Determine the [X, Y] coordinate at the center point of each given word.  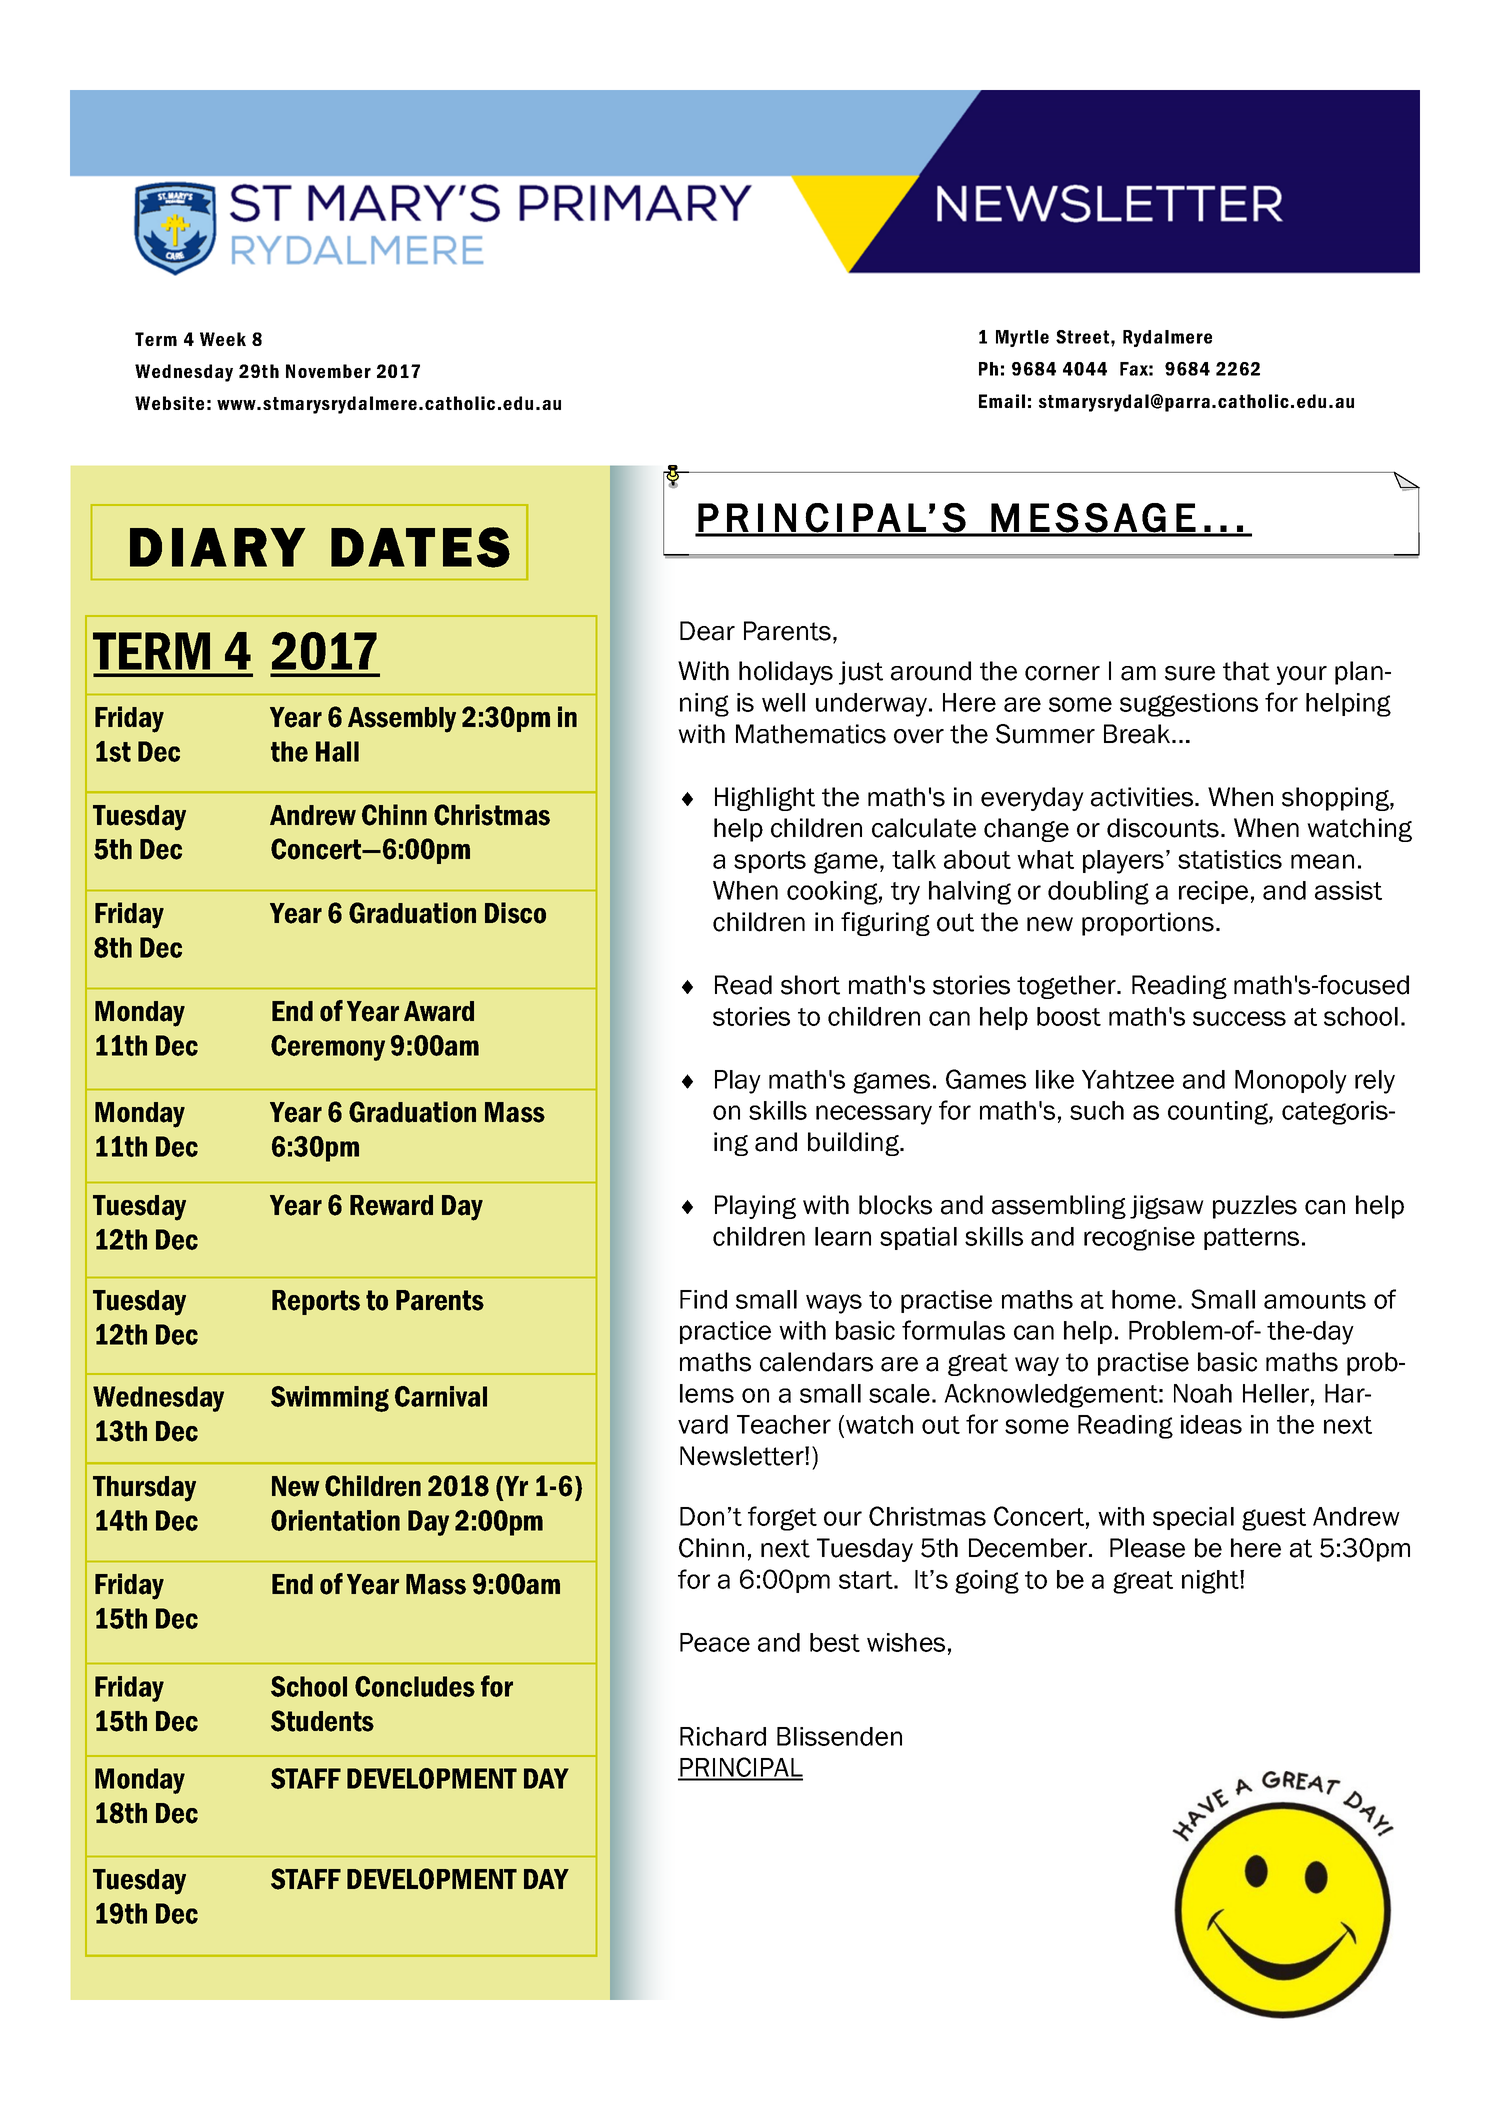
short [810, 985]
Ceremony [328, 1048]
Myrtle [1022, 338]
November [328, 371]
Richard [723, 1736]
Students [322, 1721]
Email [1002, 401]
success [1239, 1018]
